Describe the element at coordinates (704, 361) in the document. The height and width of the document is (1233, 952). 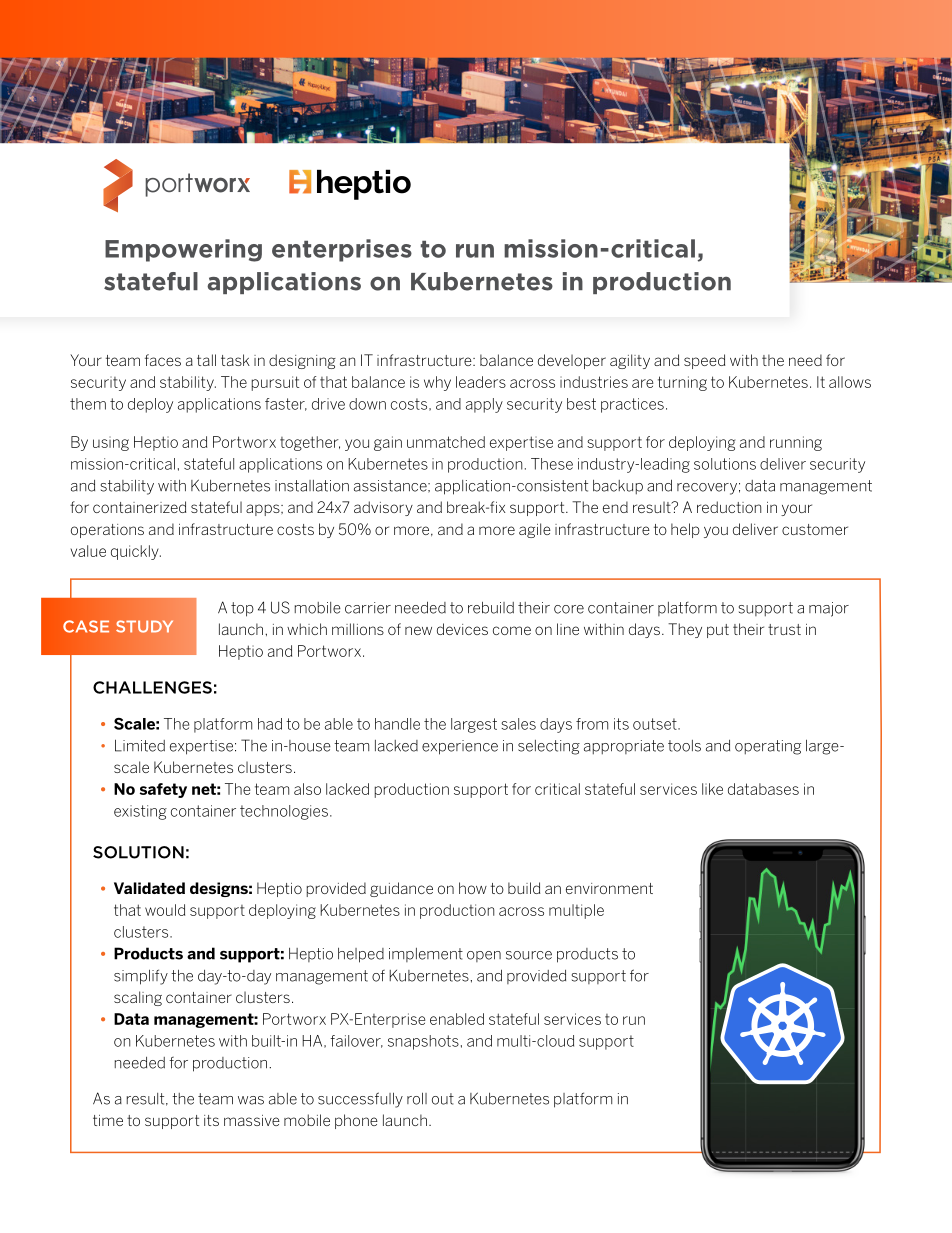
I see `speed` at that location.
